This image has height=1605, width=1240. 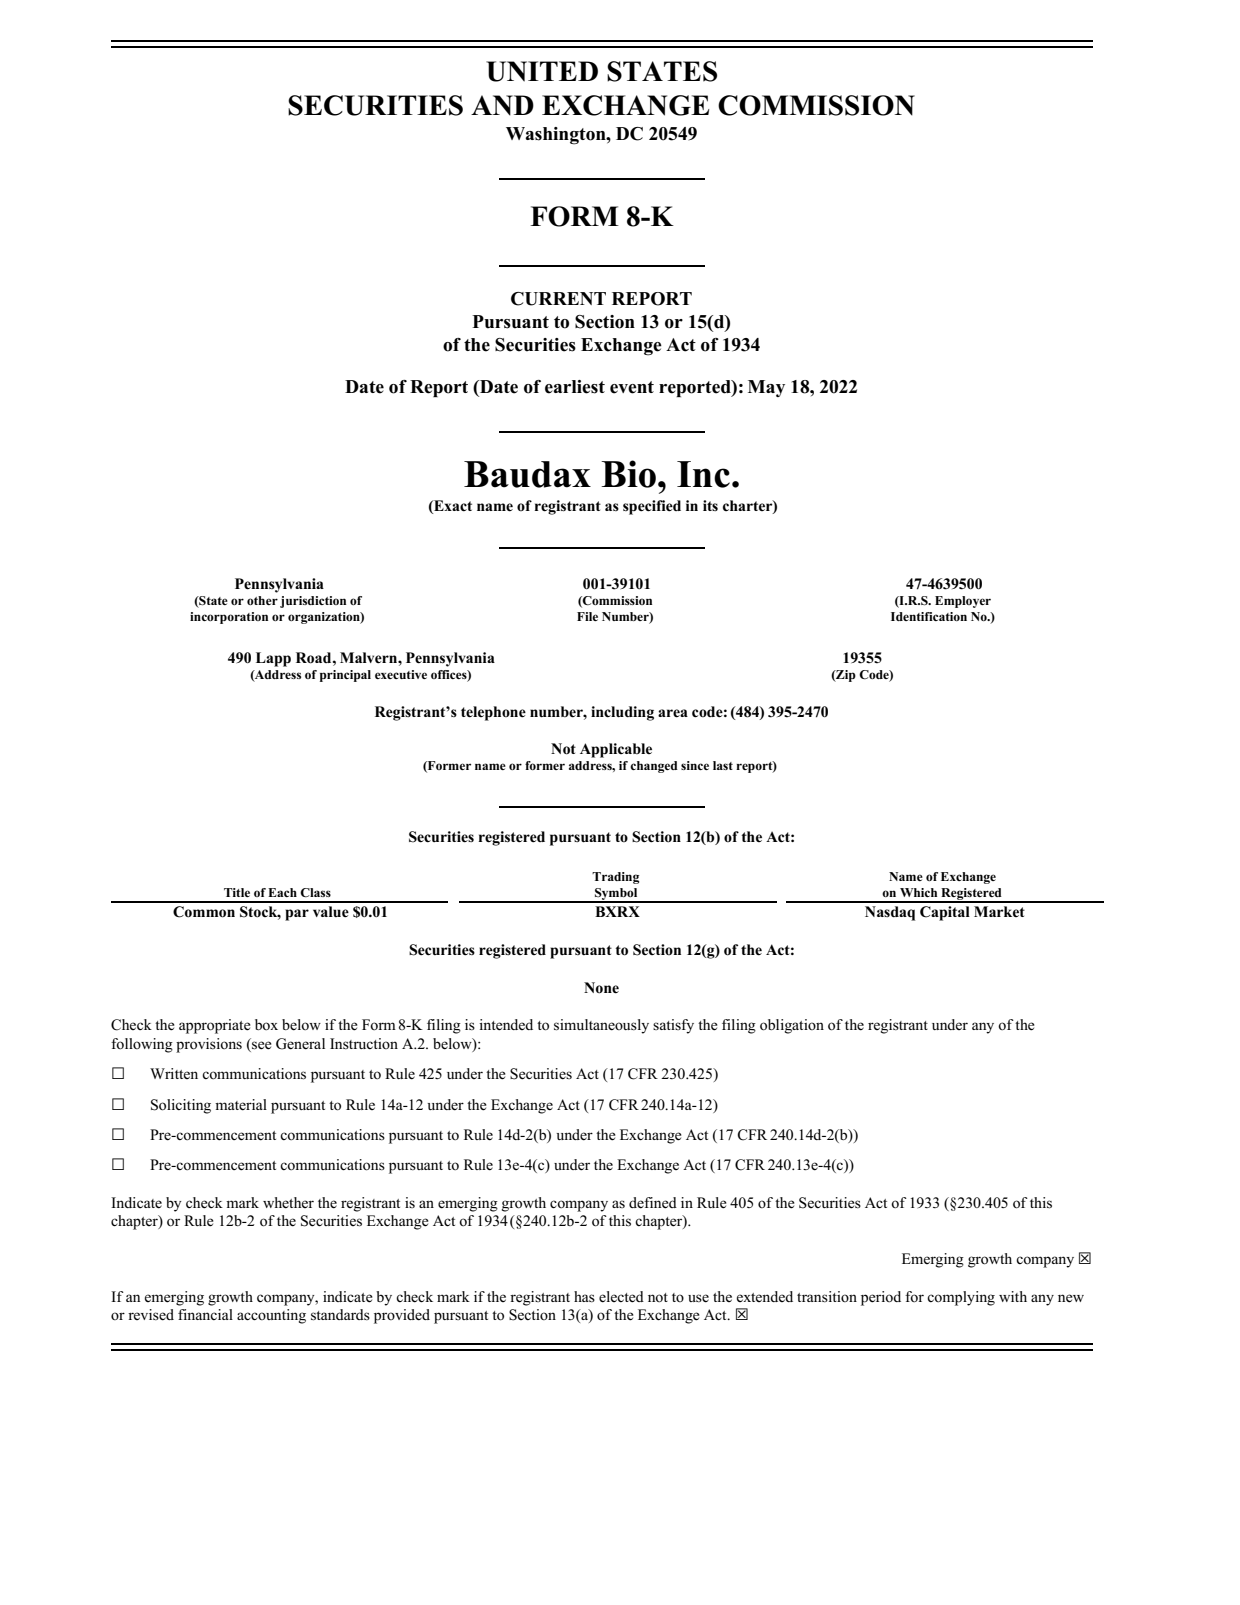 What do you see at coordinates (601, 988) in the image?
I see `None` at bounding box center [601, 988].
